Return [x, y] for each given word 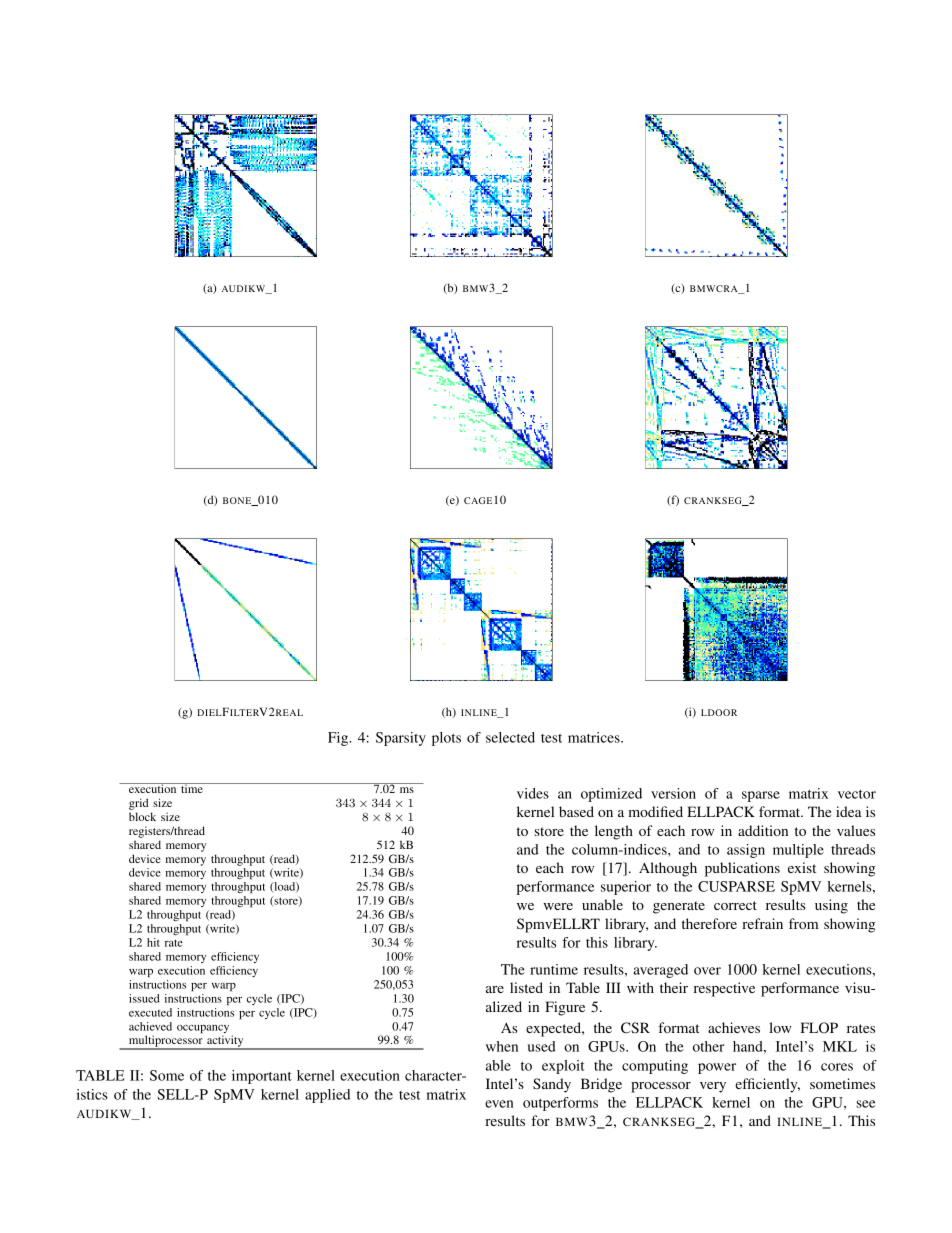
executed [150, 1012]
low [780, 1027]
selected [510, 737]
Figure [565, 1008]
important [262, 1077]
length [614, 832]
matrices [595, 737]
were [558, 906]
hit [153, 942]
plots [446, 739]
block [142, 816]
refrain [762, 923]
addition [763, 830]
